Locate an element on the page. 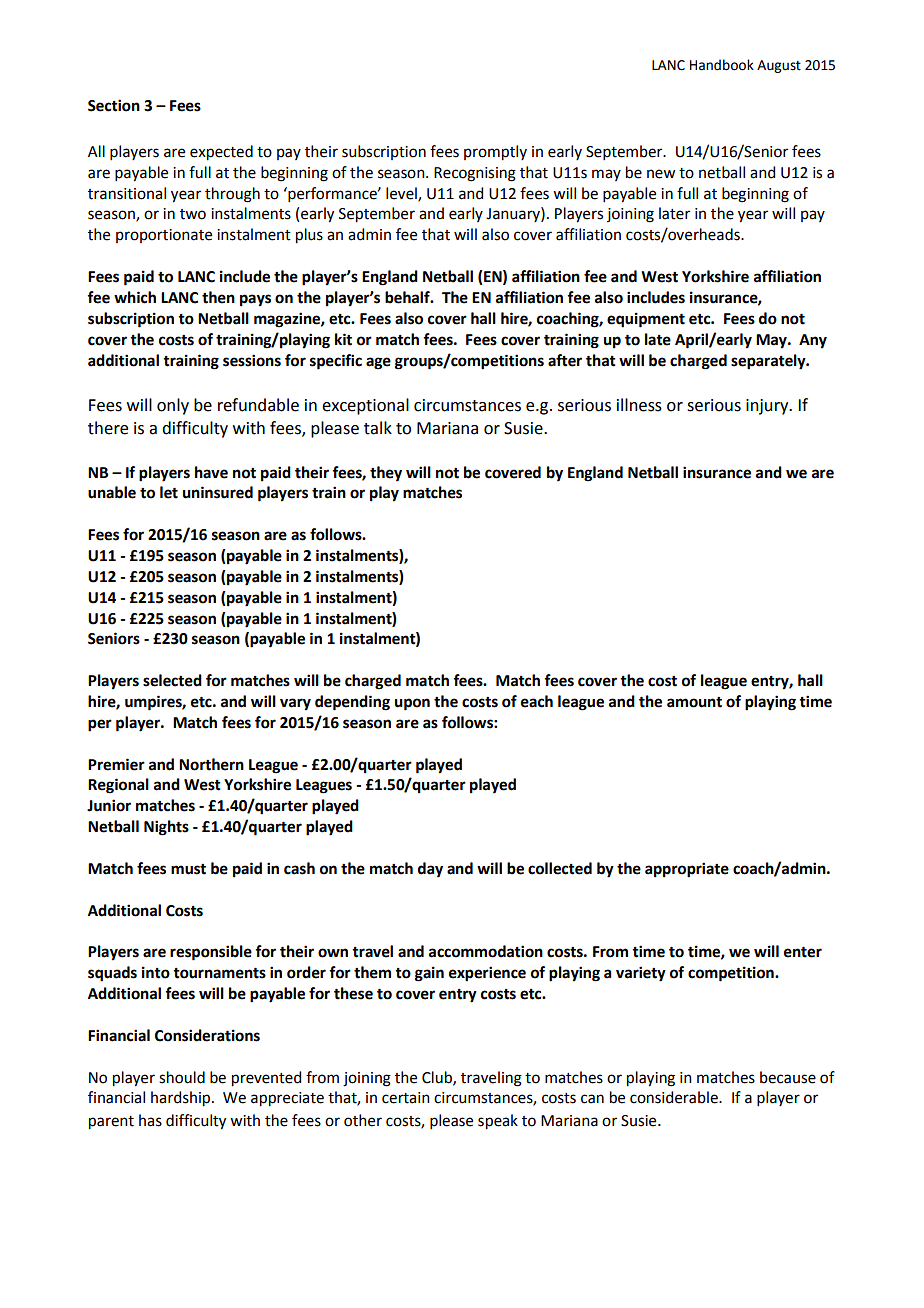 This document has width=924, height=1308. upon is located at coordinates (412, 704).
